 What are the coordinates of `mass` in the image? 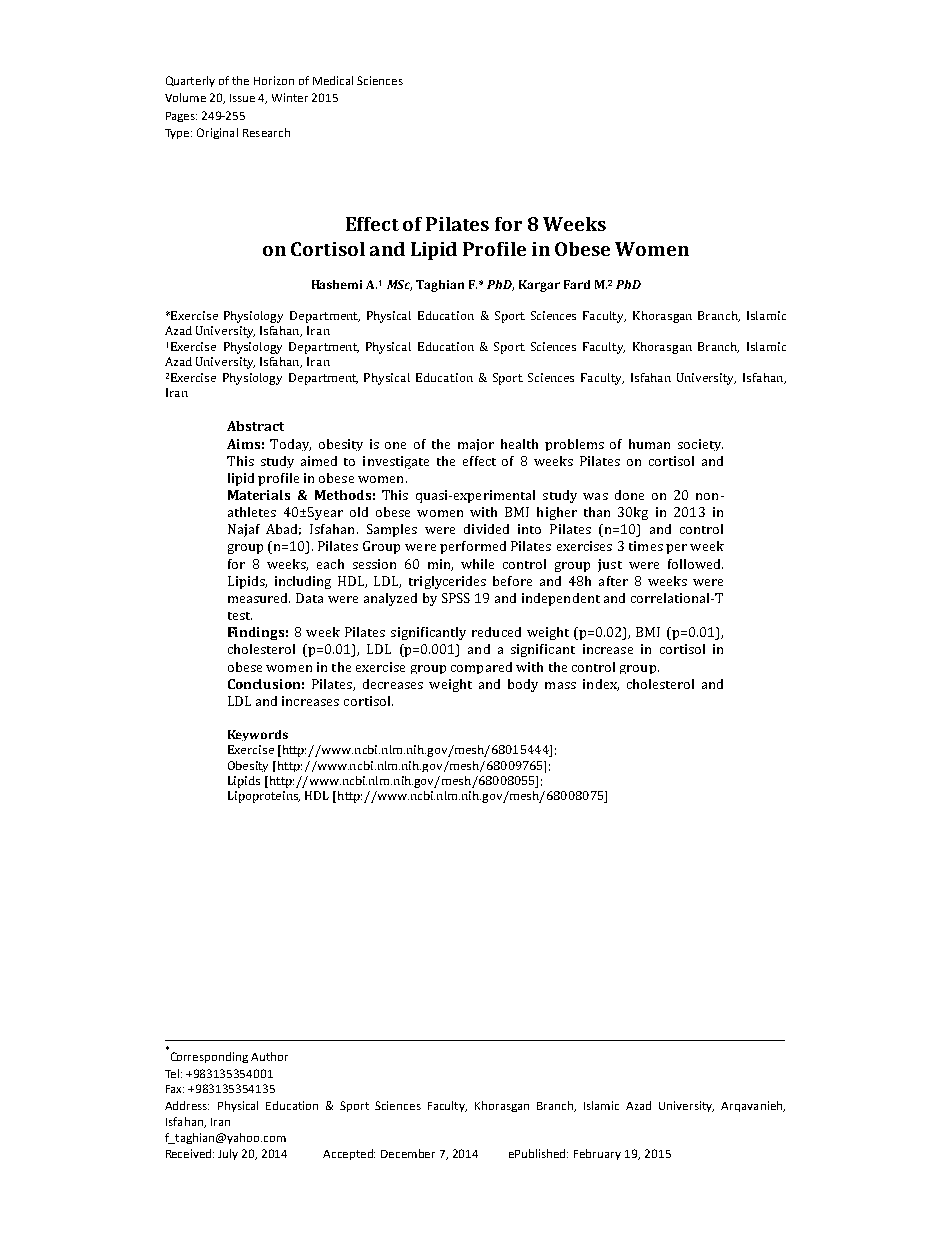 It's located at (560, 685).
